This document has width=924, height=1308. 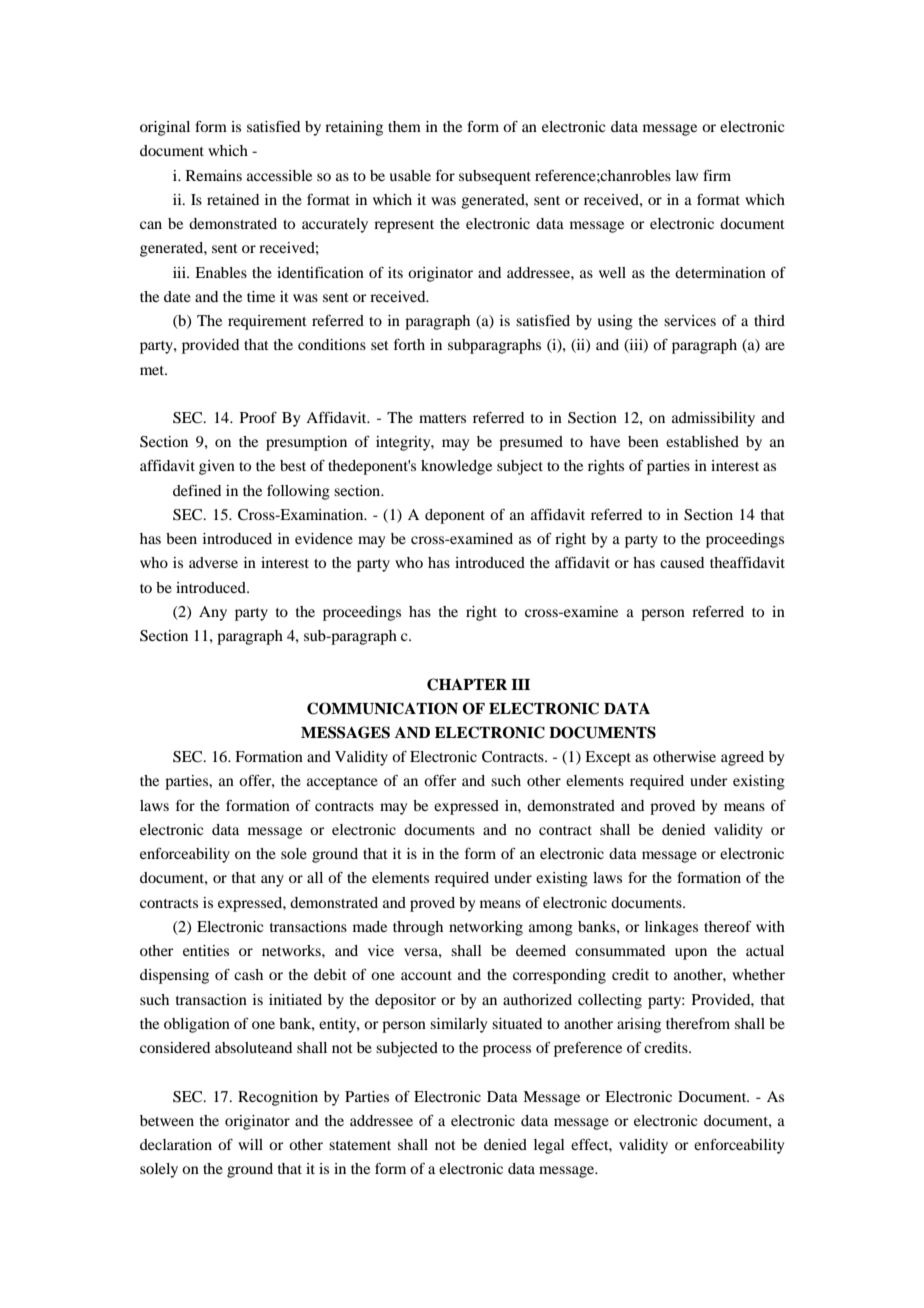 I want to click on agreed, so click(x=742, y=758).
